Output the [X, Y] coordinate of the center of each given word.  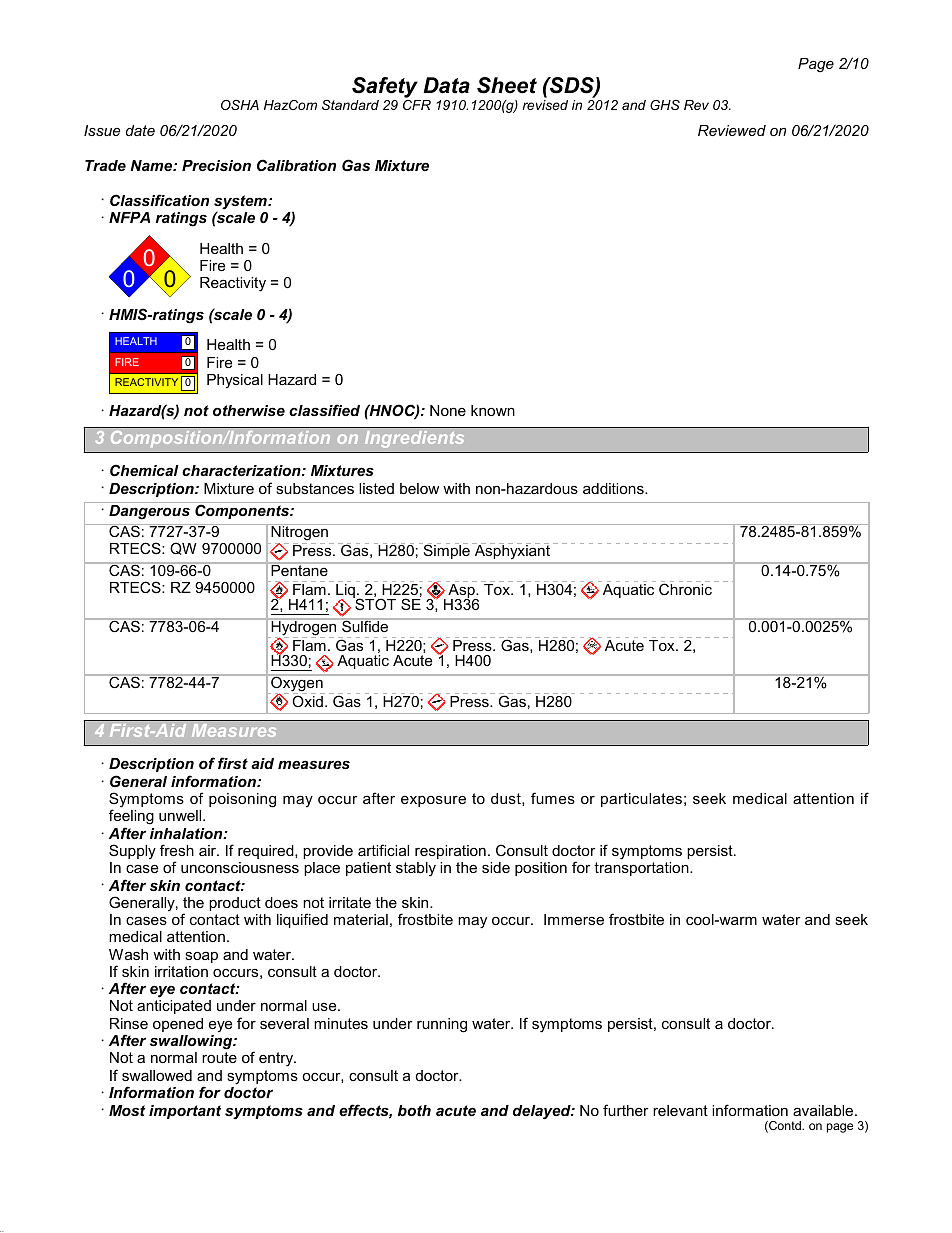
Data [446, 85]
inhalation [187, 833]
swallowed [157, 1075]
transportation [642, 869]
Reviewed [732, 130]
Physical [235, 381]
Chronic [685, 589]
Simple [447, 552]
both [414, 1110]
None [448, 410]
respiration [450, 852]
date [140, 130]
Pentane [299, 569]
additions [614, 488]
